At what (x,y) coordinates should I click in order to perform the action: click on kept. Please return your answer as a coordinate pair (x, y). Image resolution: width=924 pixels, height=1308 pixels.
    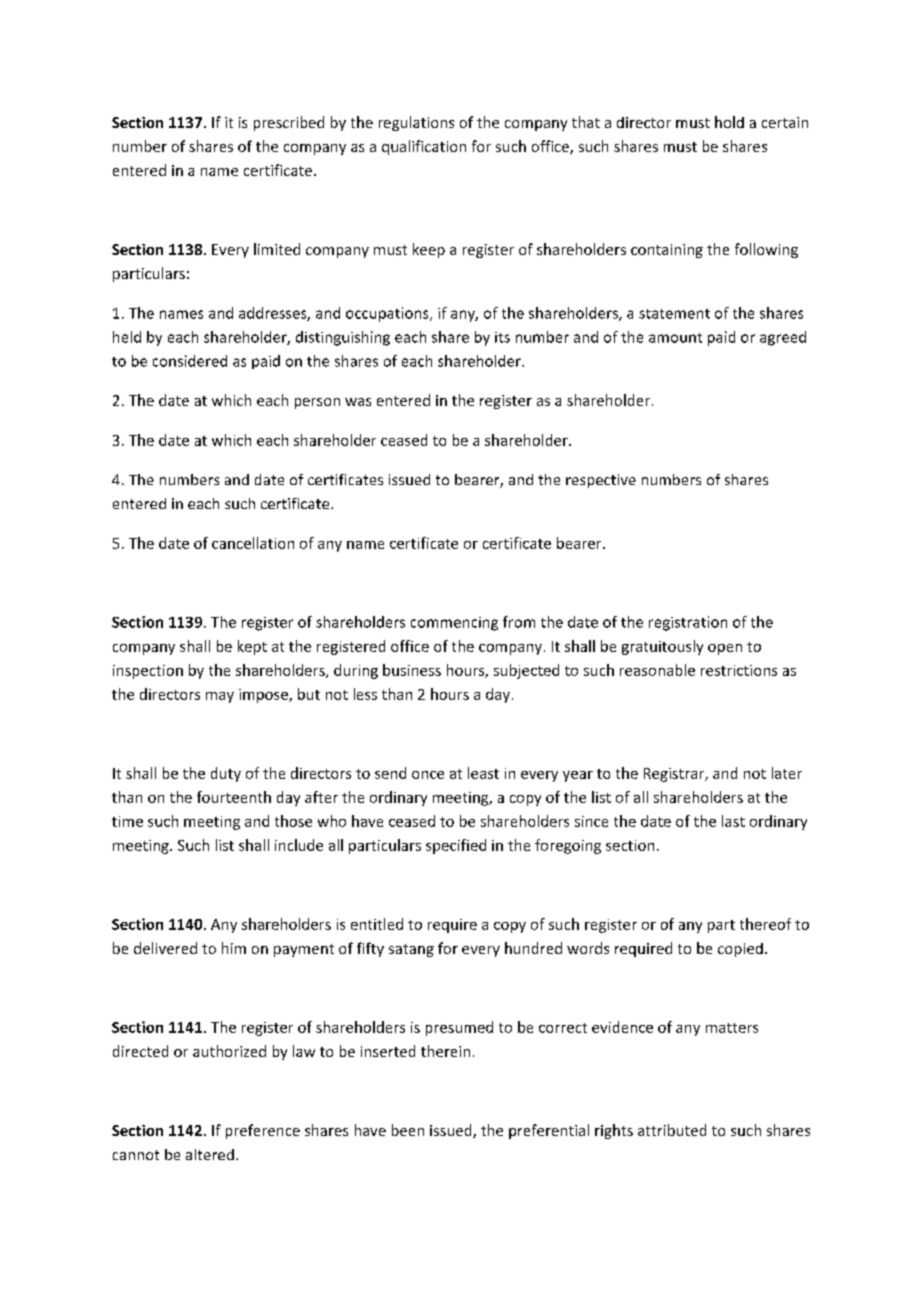
    Looking at the image, I should click on (252, 647).
